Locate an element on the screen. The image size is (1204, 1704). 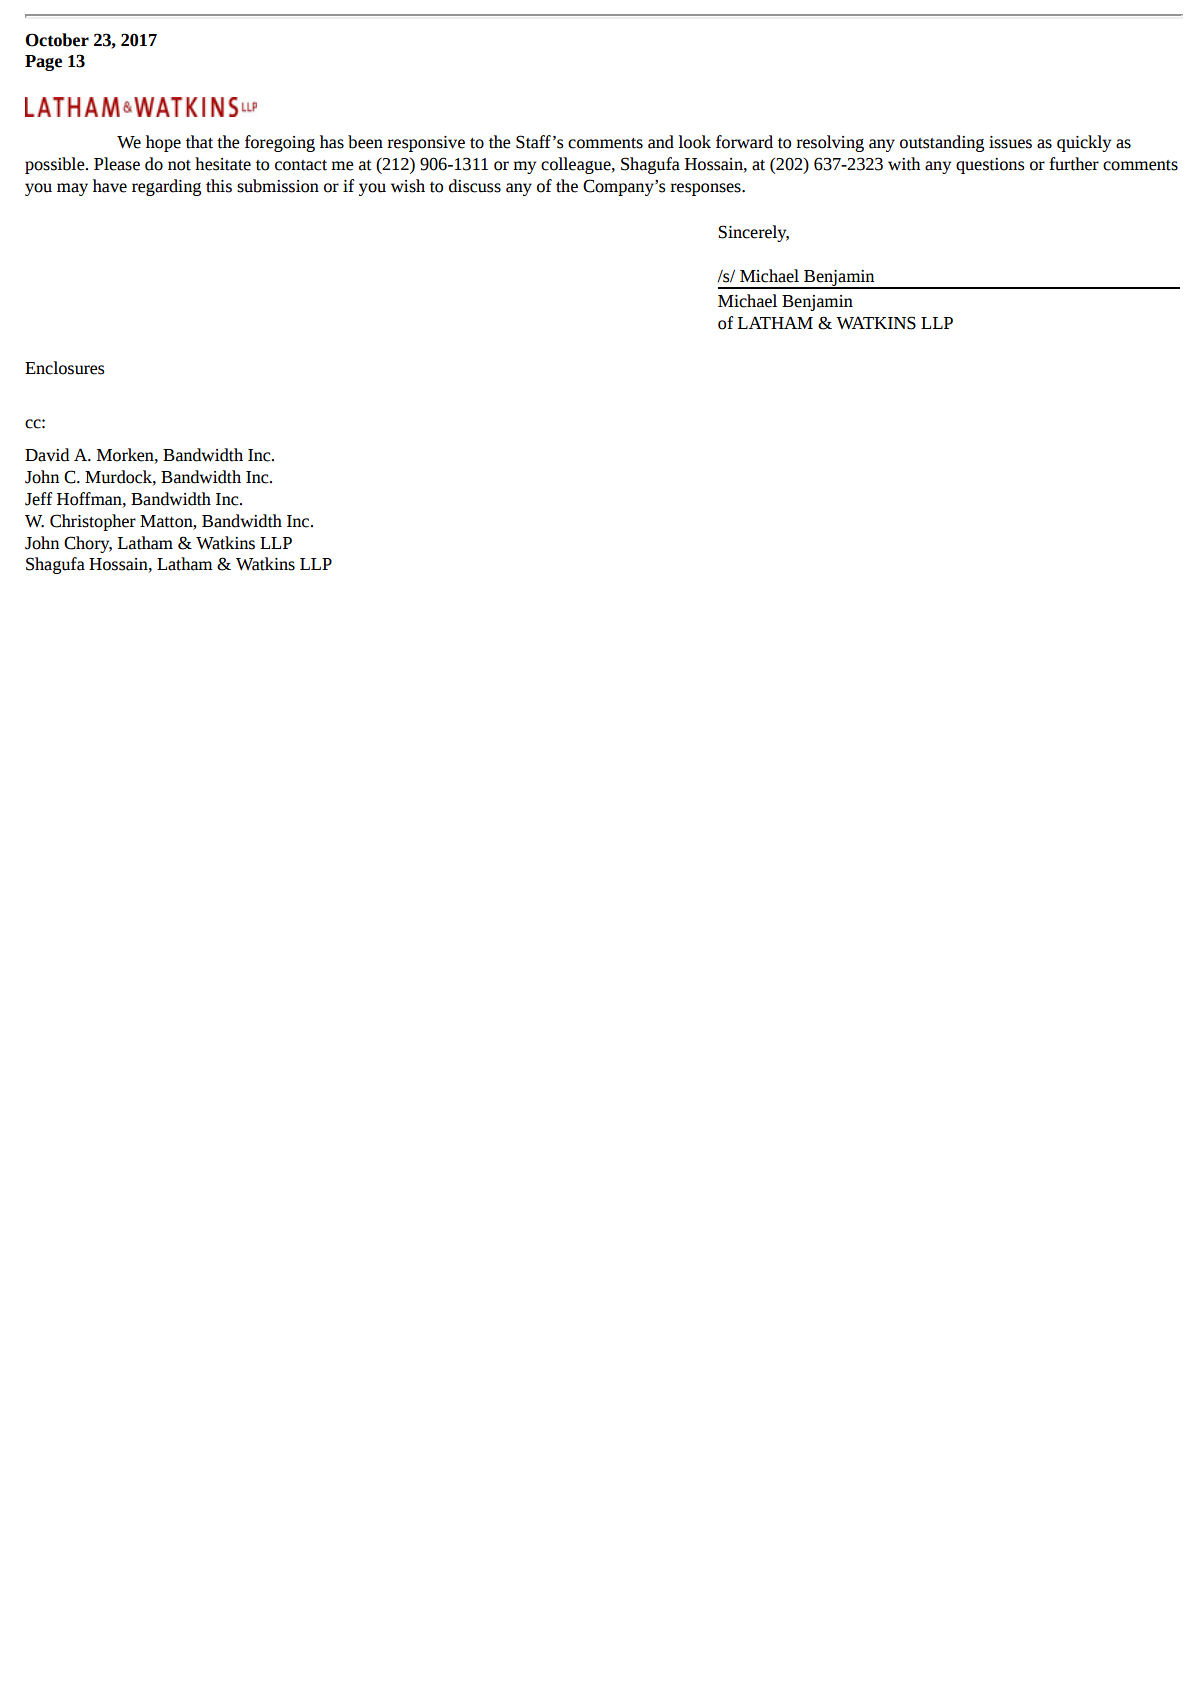
issues is located at coordinates (1010, 142).
